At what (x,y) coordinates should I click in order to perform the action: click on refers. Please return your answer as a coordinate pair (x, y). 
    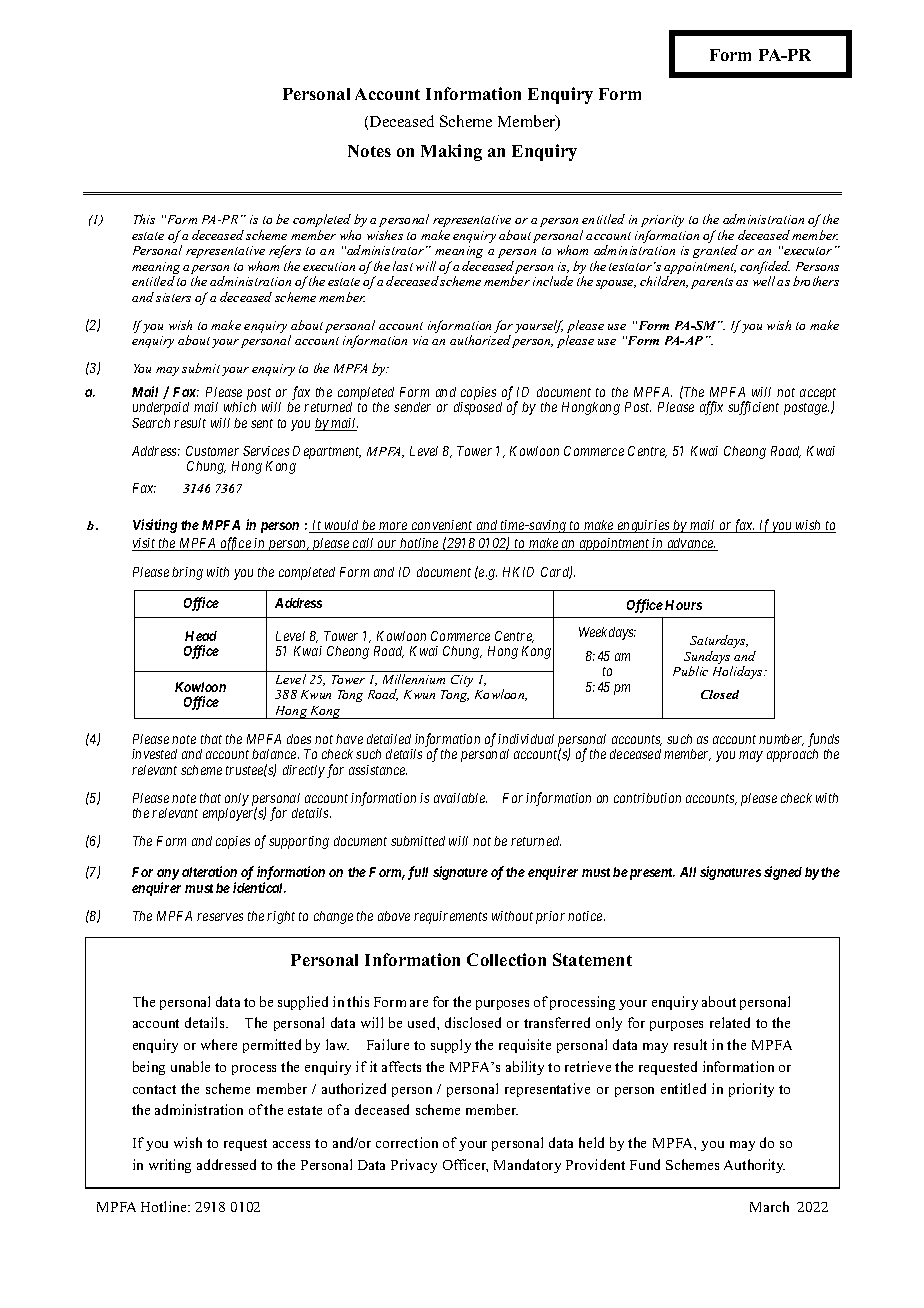
    Looking at the image, I should click on (285, 251).
